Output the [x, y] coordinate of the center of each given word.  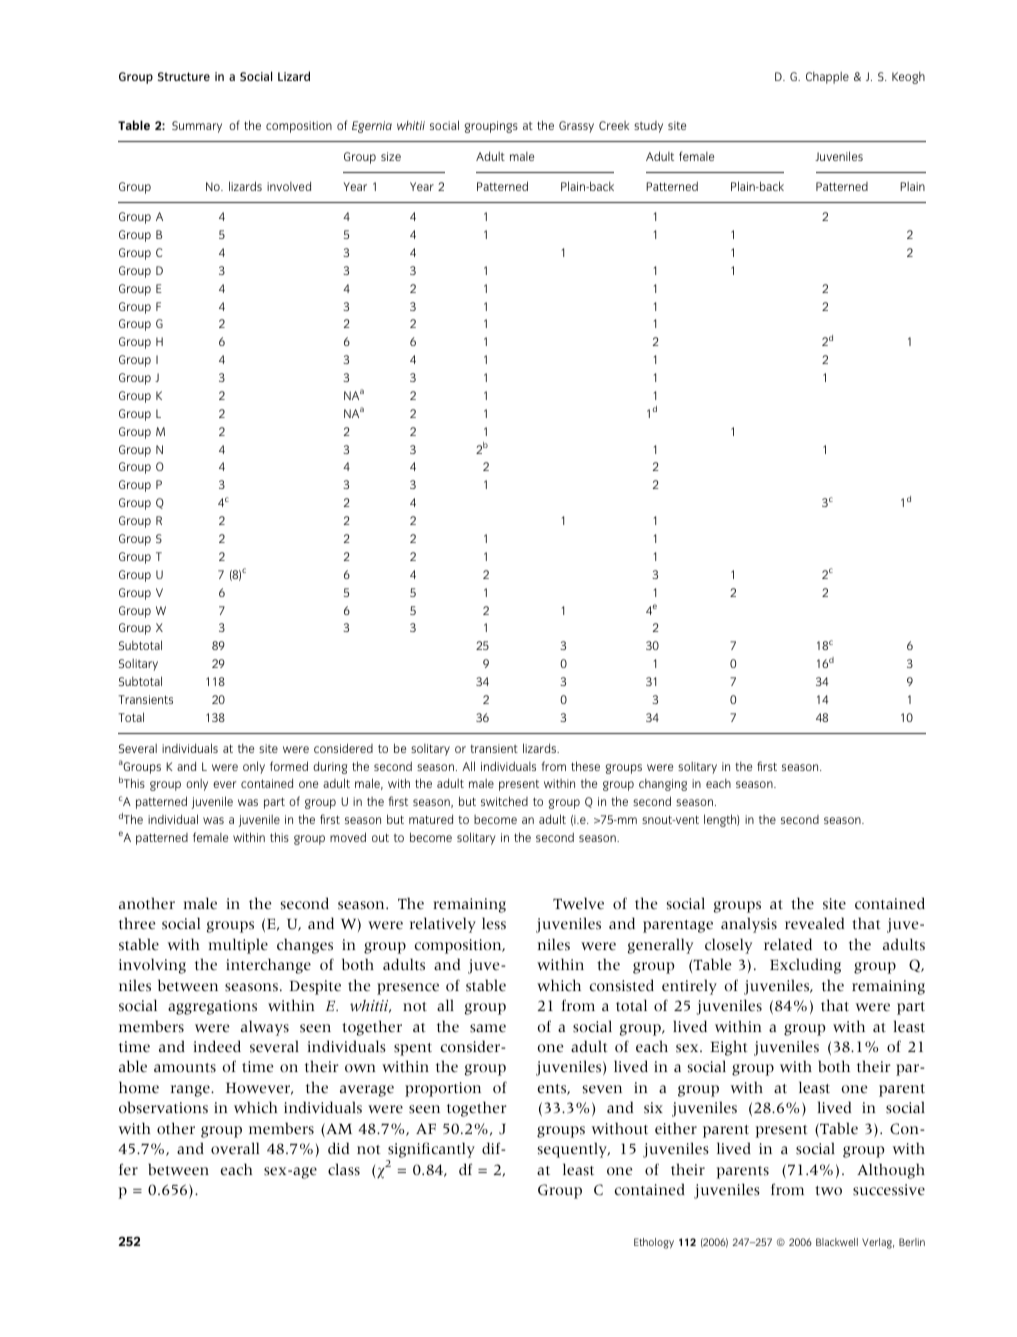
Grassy [576, 127]
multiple [238, 946]
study [648, 127]
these [585, 766]
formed [289, 766]
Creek [614, 125]
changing [663, 784]
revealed [814, 923]
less [494, 923]
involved [289, 186]
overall [235, 1148]
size [391, 156]
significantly [430, 1151]
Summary [197, 127]
